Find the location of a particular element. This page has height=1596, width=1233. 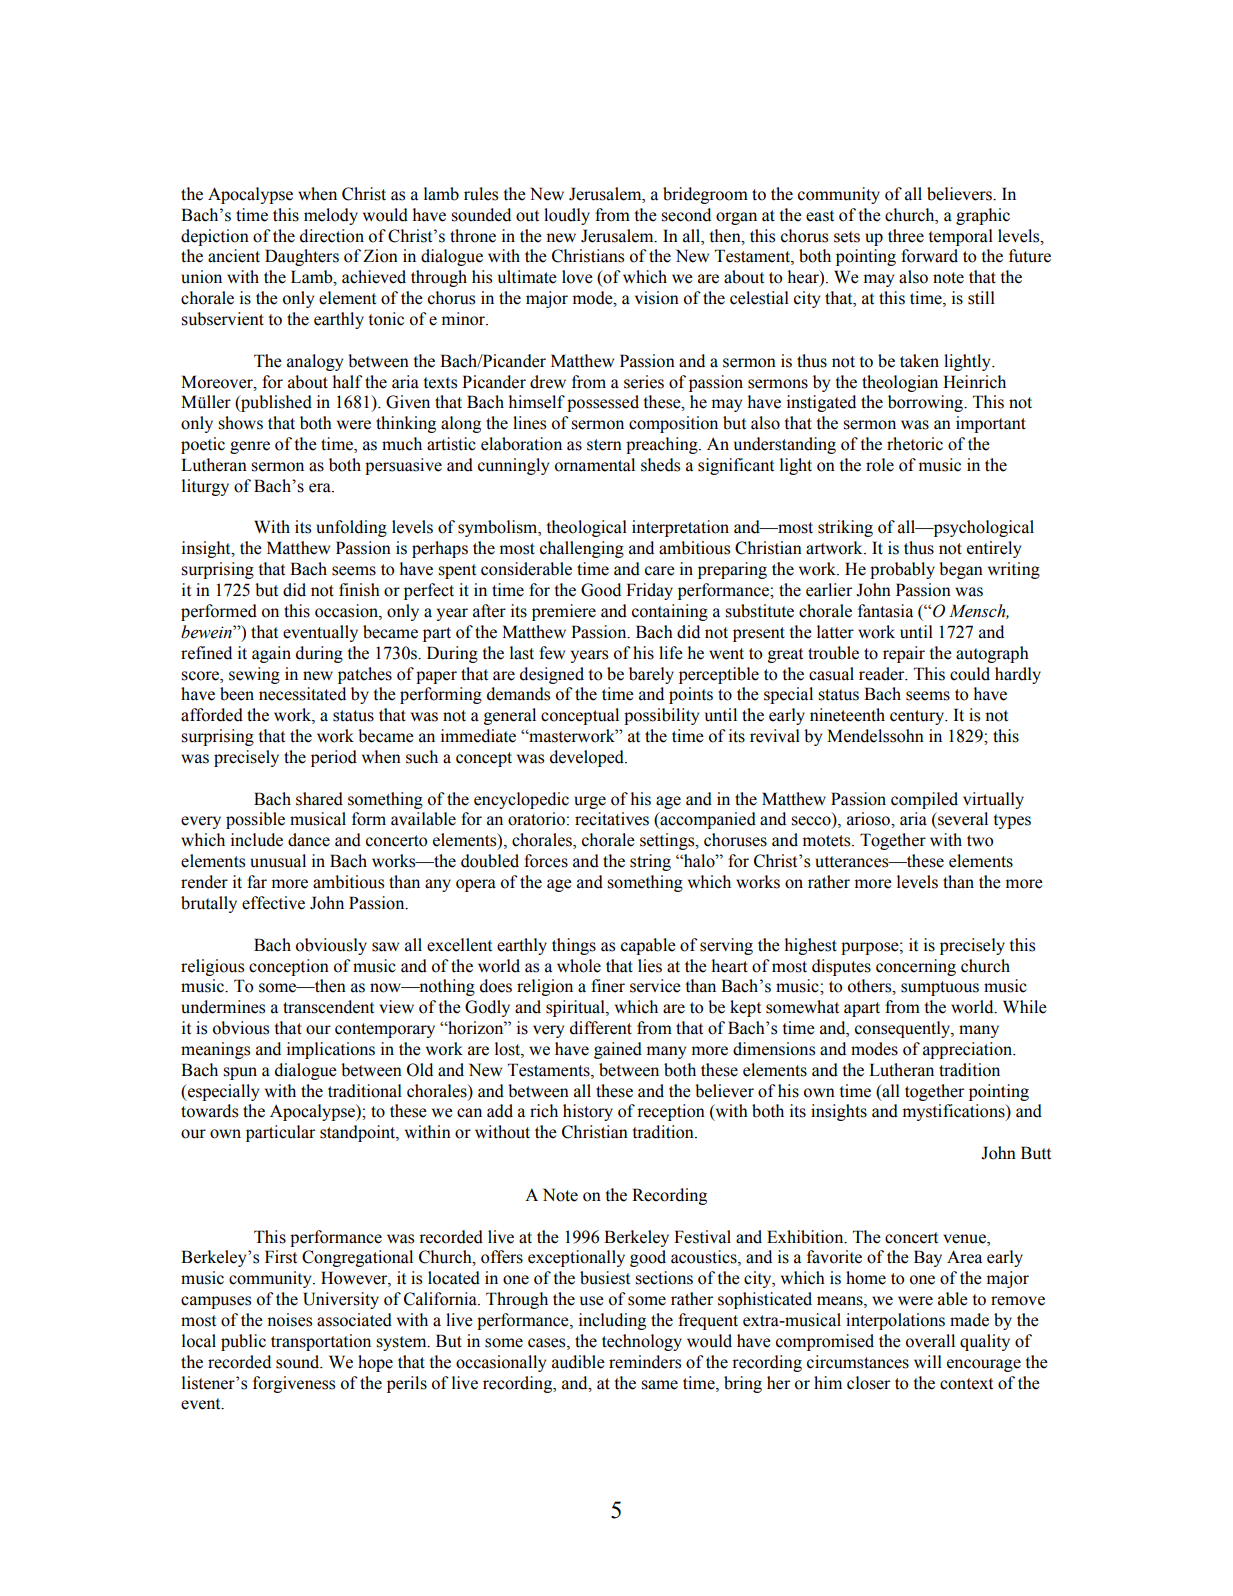

technology is located at coordinates (642, 1342).
